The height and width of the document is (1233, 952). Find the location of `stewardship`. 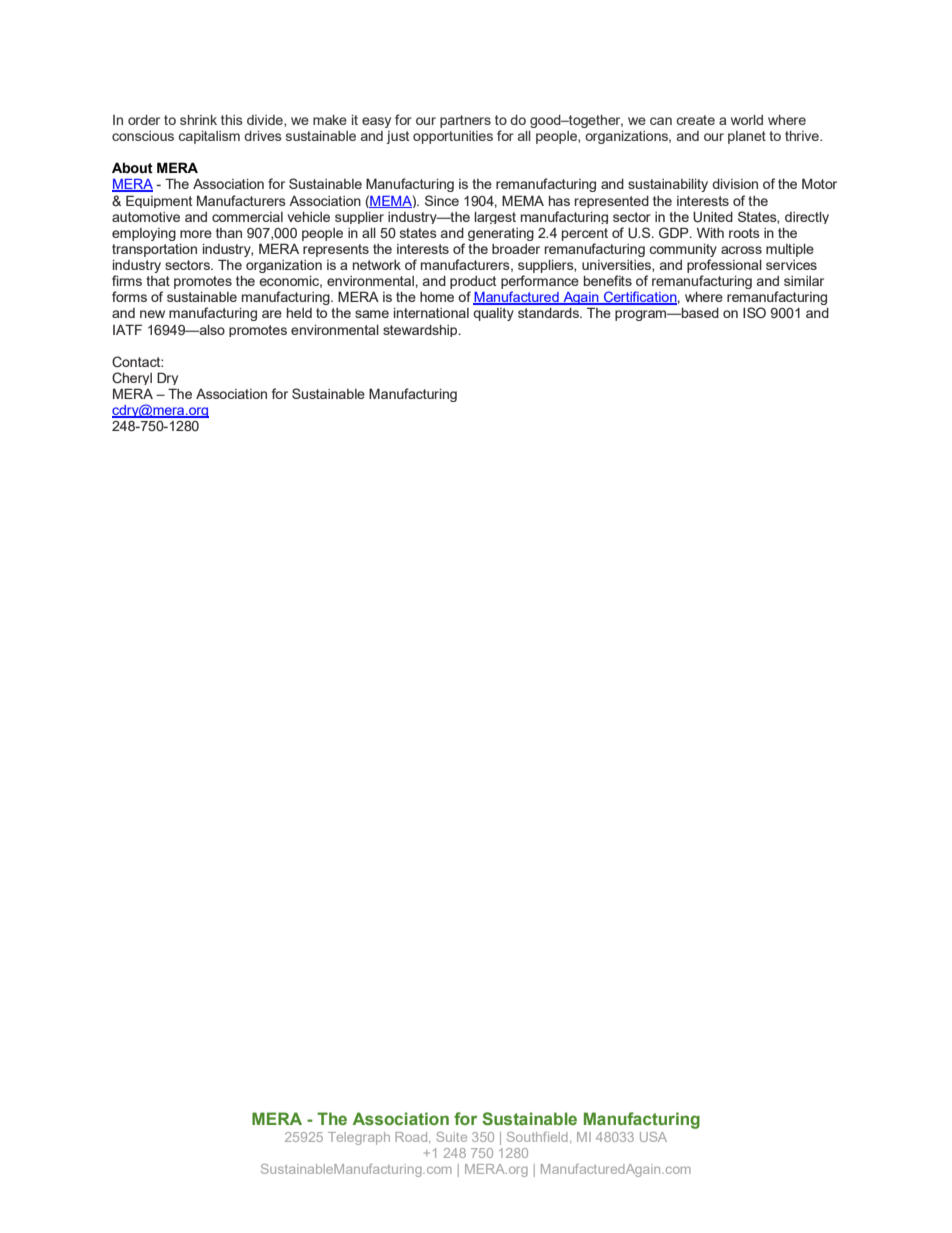

stewardship is located at coordinates (421, 331).
